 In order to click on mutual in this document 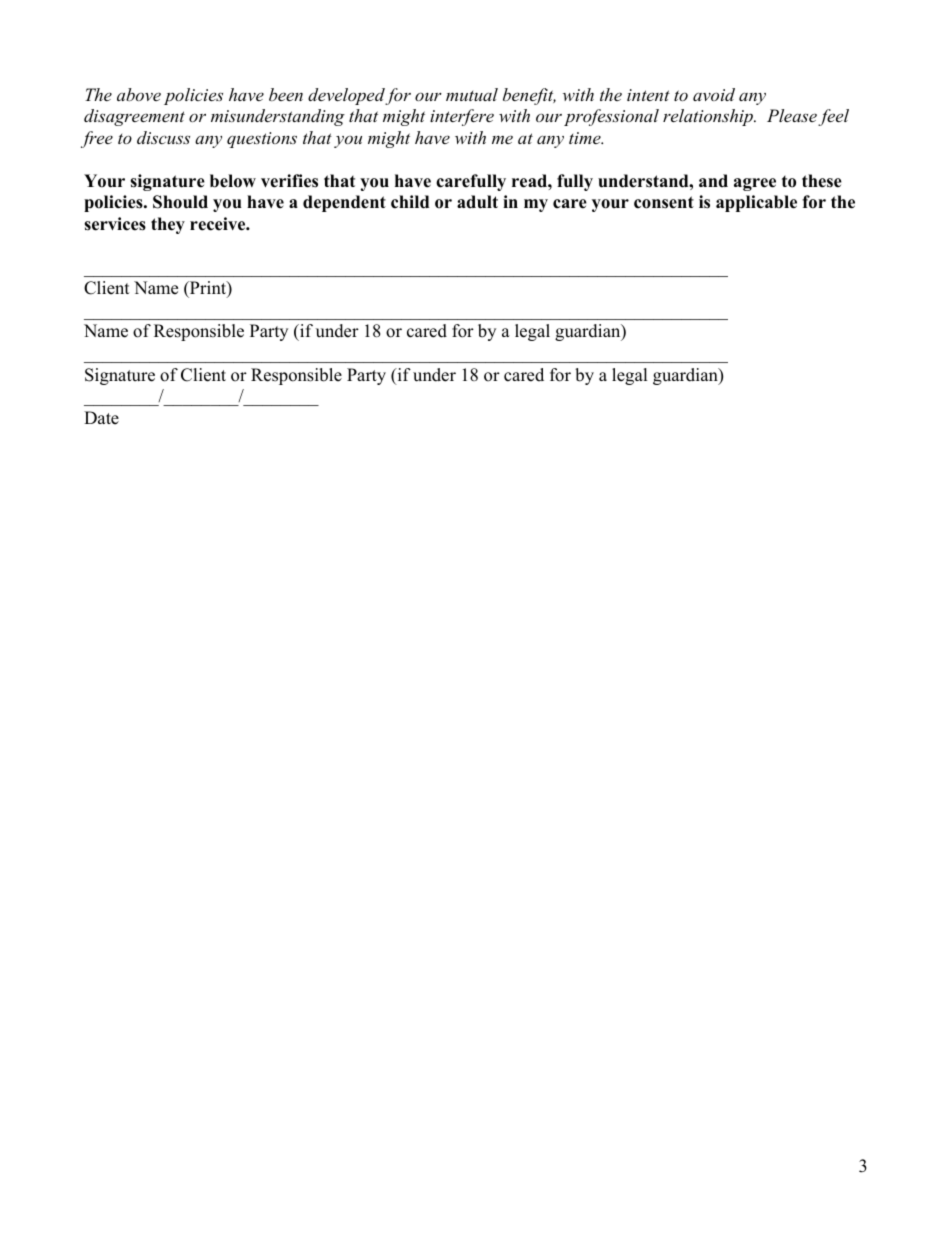, I will do `click(472, 94)`.
